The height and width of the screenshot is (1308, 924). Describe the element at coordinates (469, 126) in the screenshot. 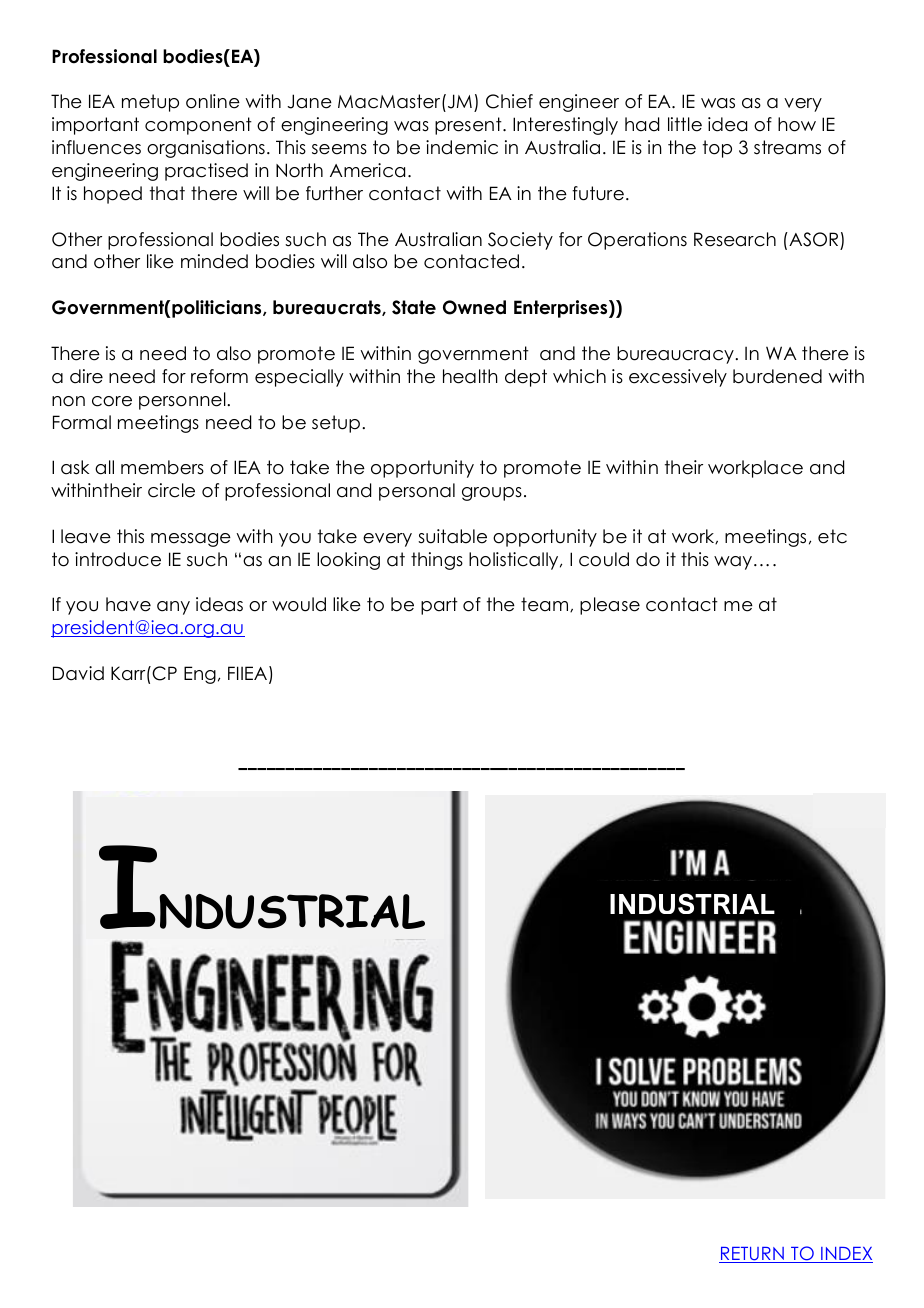

I see `present` at that location.
